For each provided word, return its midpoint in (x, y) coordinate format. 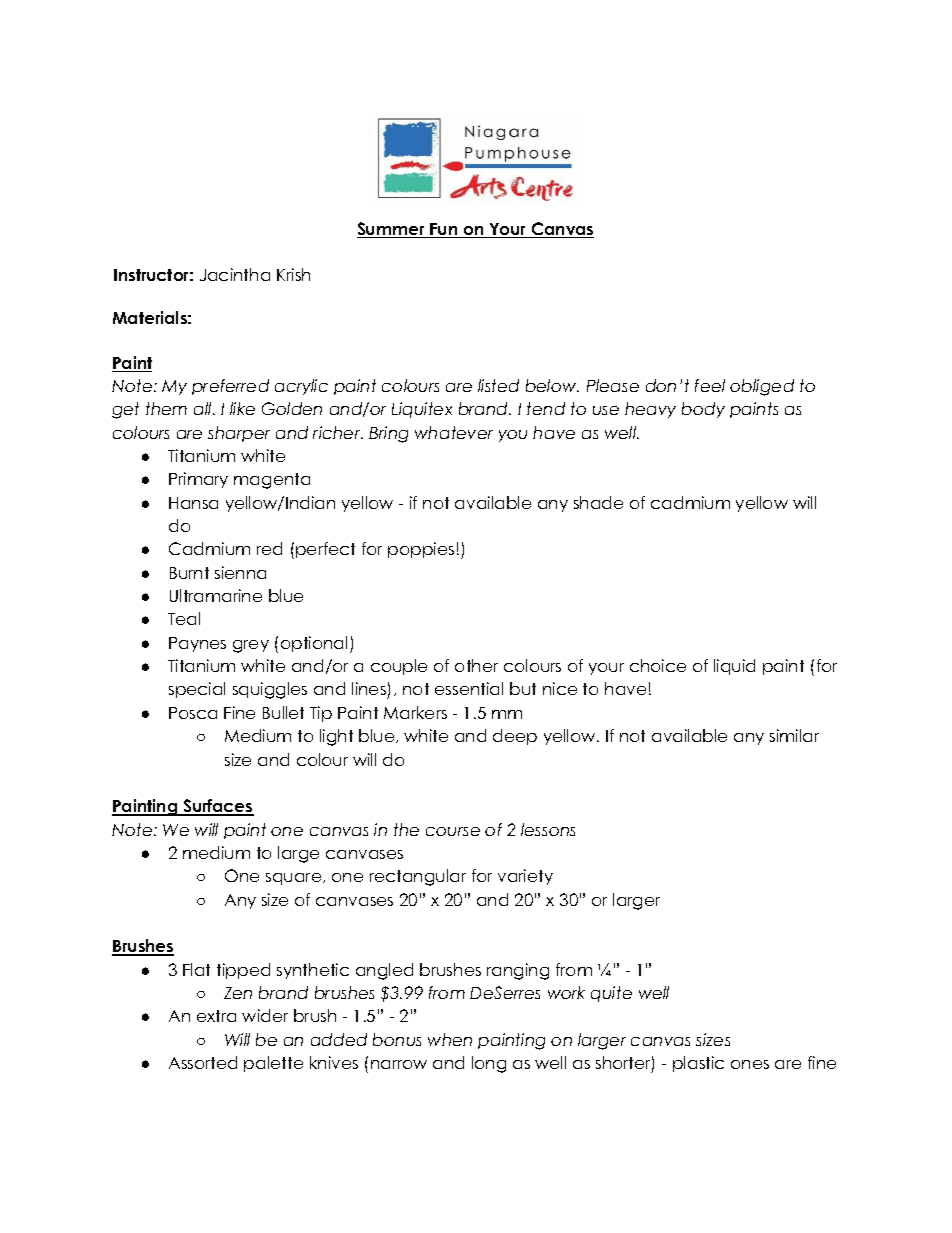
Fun (444, 230)
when (450, 1039)
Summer (392, 230)
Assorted (203, 1062)
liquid (734, 667)
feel (710, 385)
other (476, 665)
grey (251, 646)
